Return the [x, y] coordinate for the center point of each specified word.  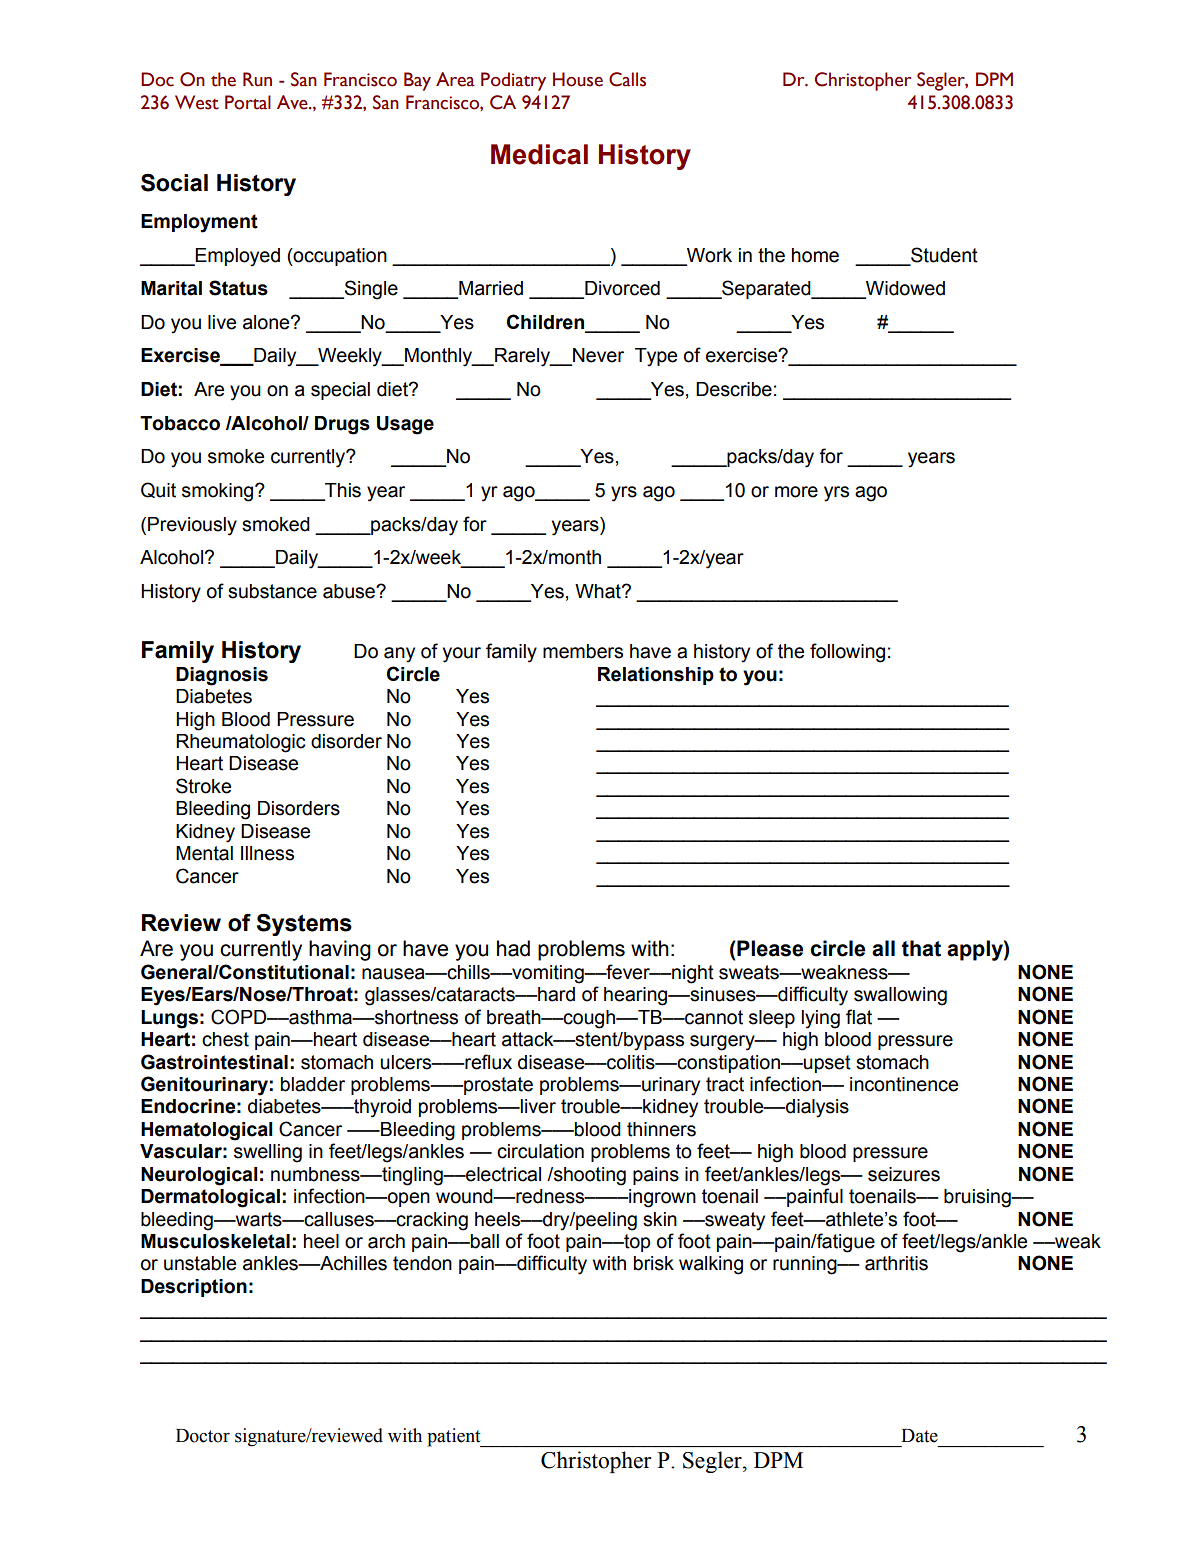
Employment [199, 223]
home [815, 255]
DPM [778, 1460]
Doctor [203, 1436]
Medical [539, 154]
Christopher [596, 1462]
